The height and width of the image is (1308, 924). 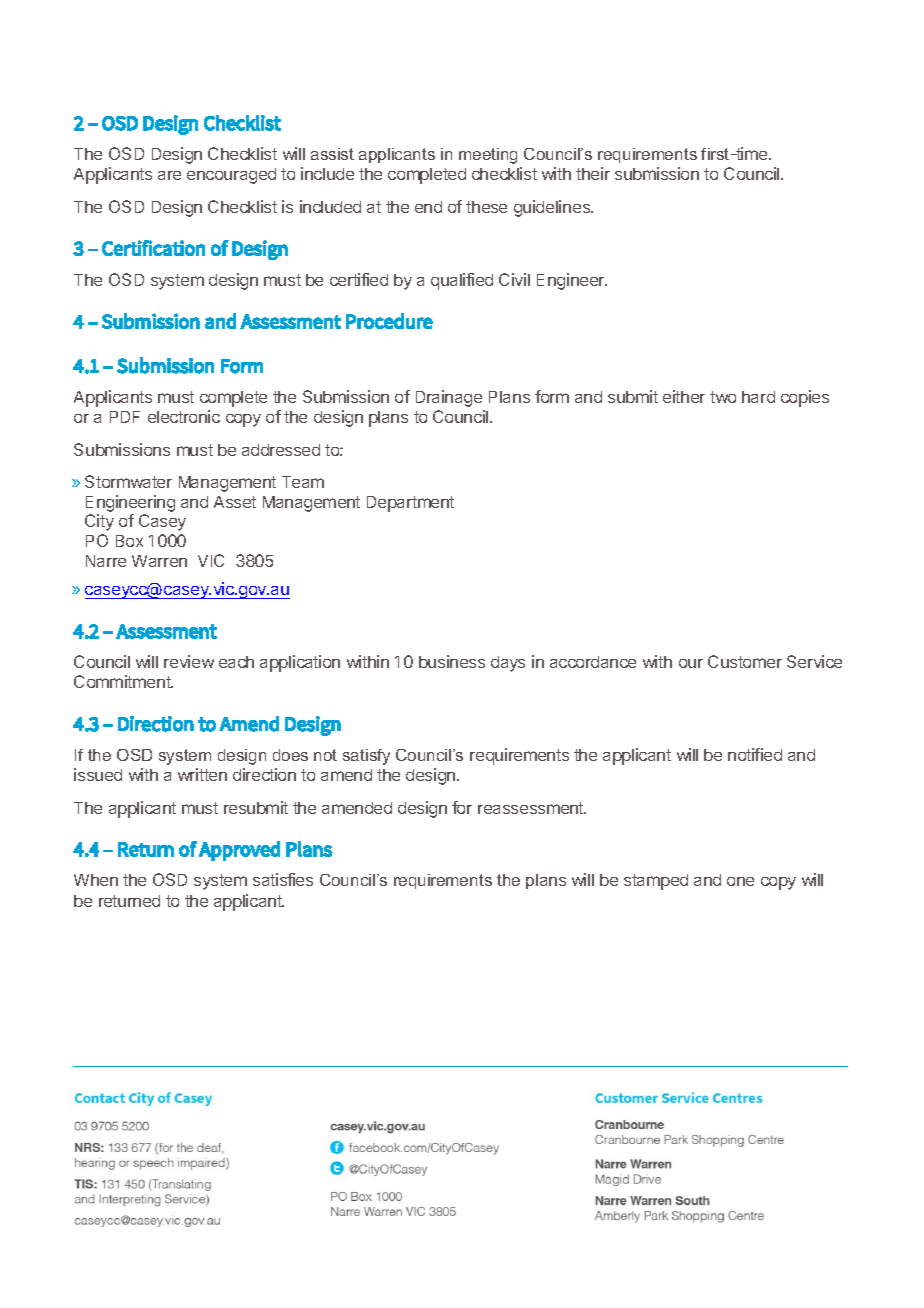 I want to click on Department, so click(x=410, y=504).
